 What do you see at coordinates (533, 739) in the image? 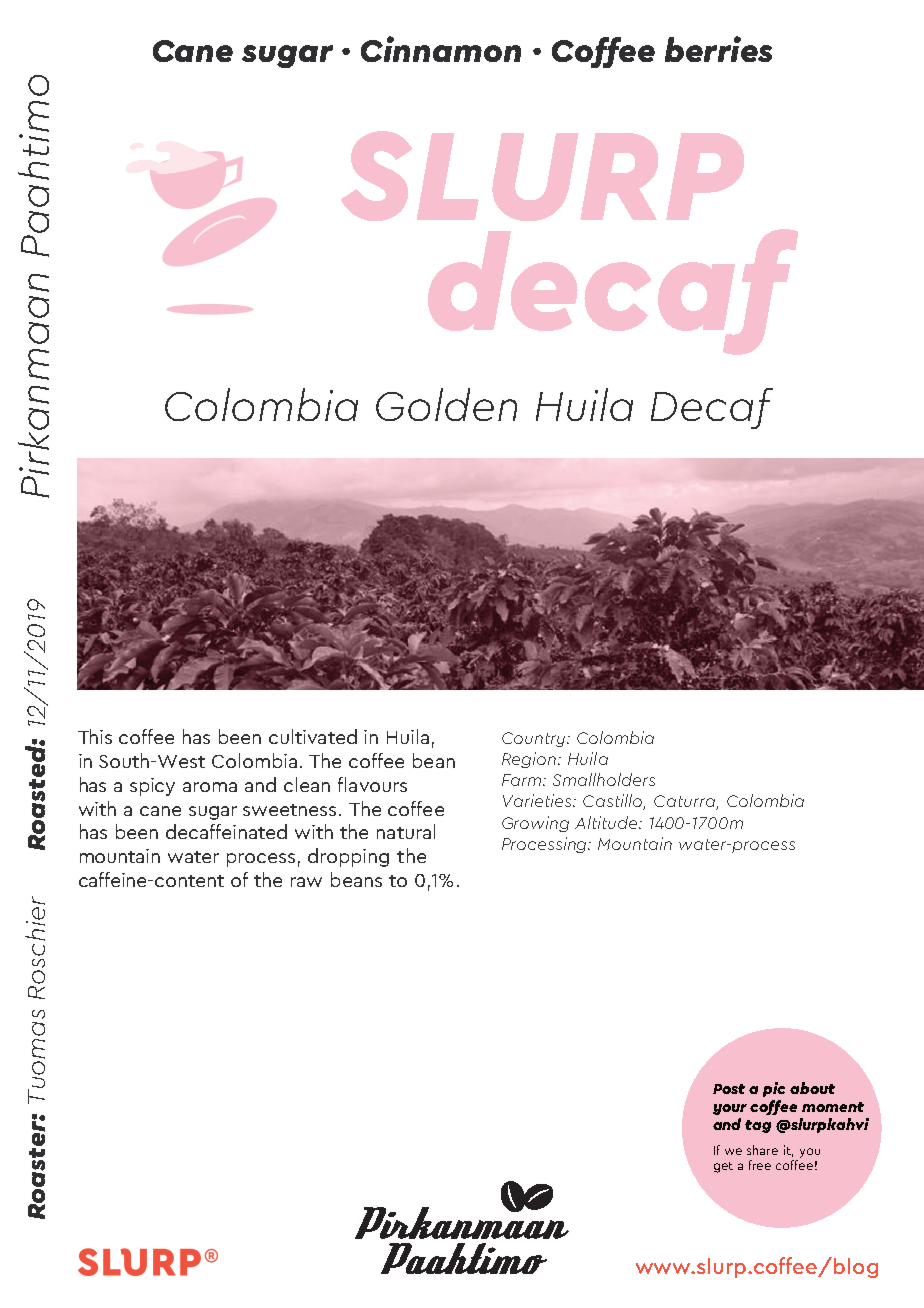
I see `Country` at bounding box center [533, 739].
